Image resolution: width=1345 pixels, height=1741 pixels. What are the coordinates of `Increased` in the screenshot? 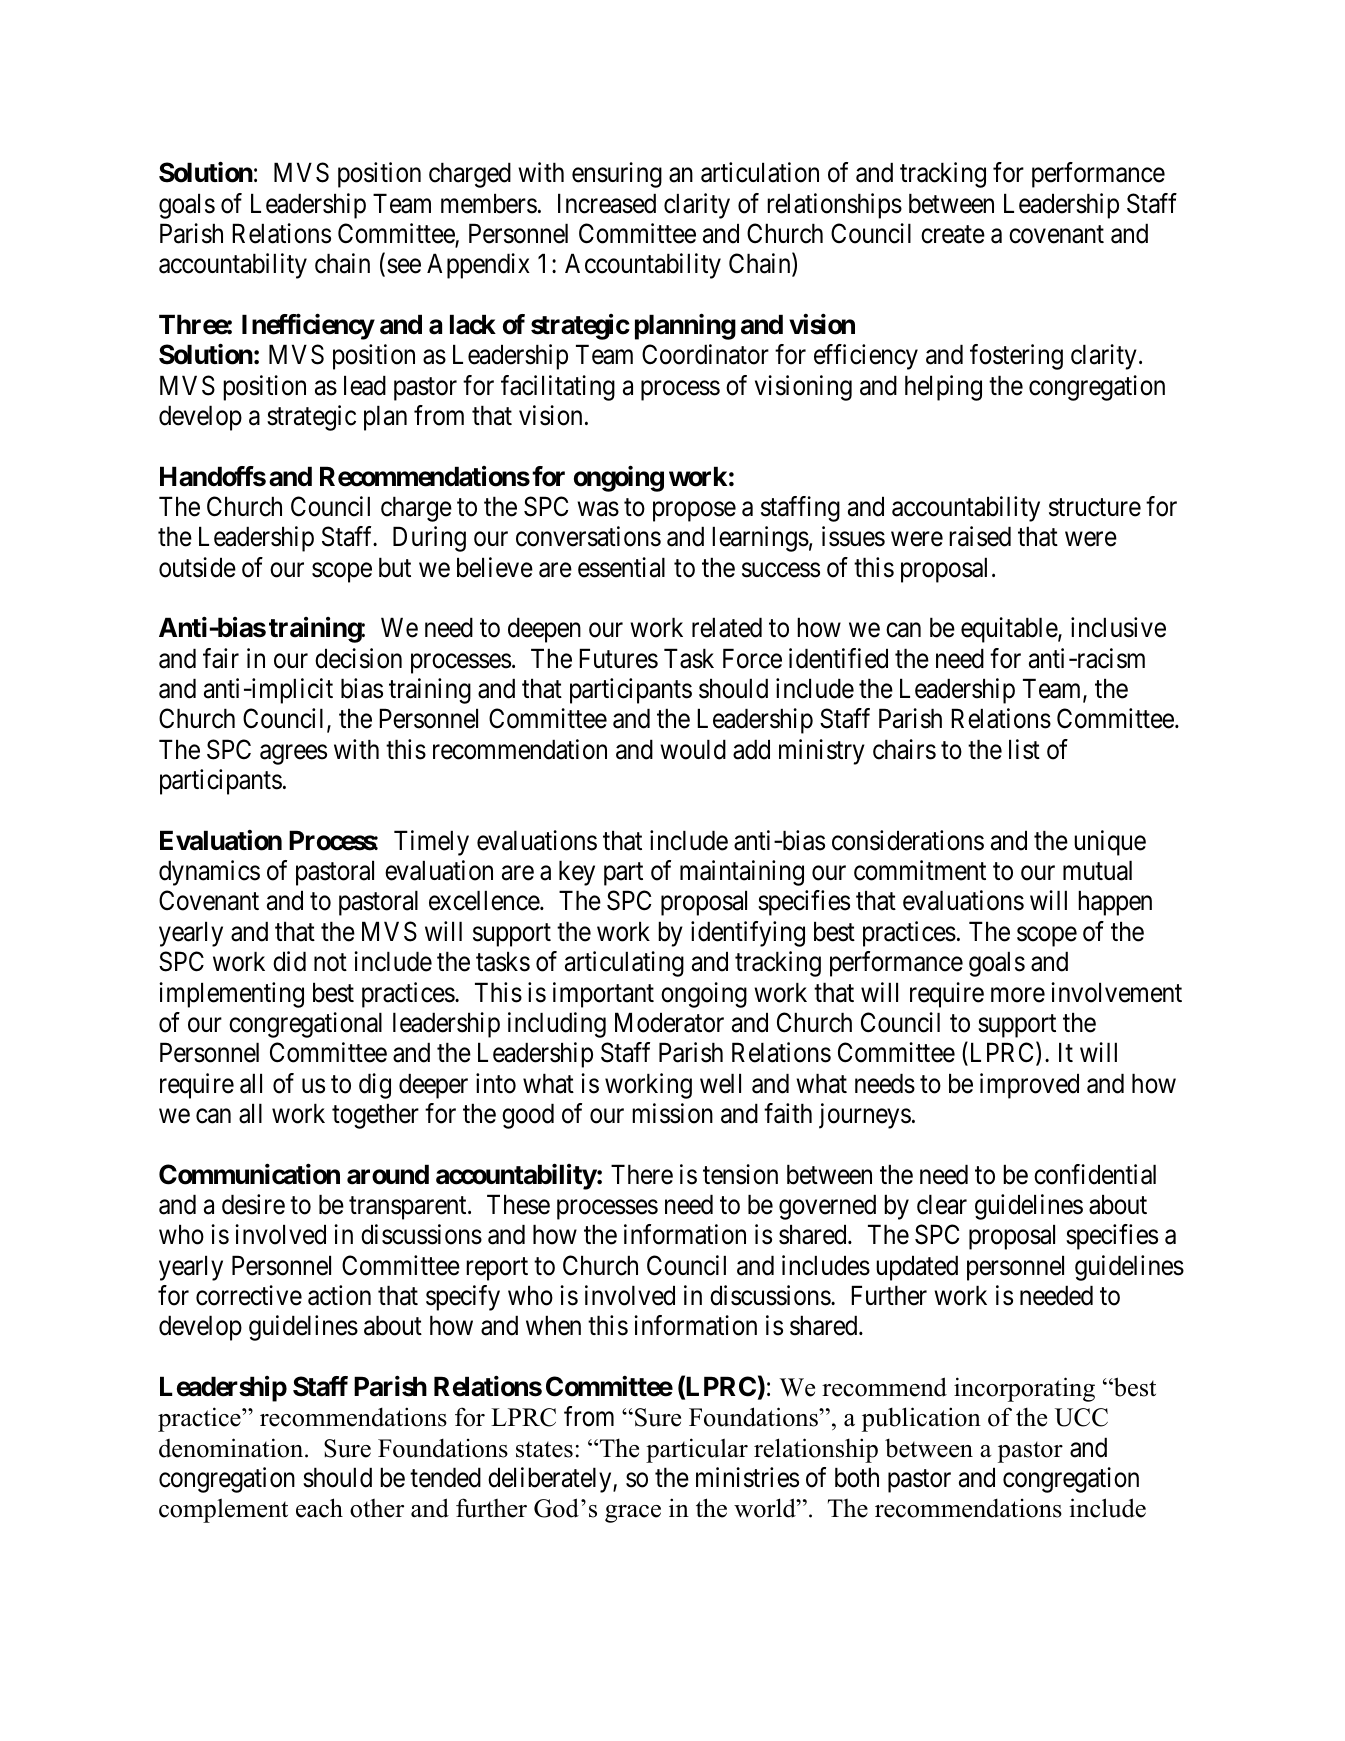 It's located at (607, 203).
